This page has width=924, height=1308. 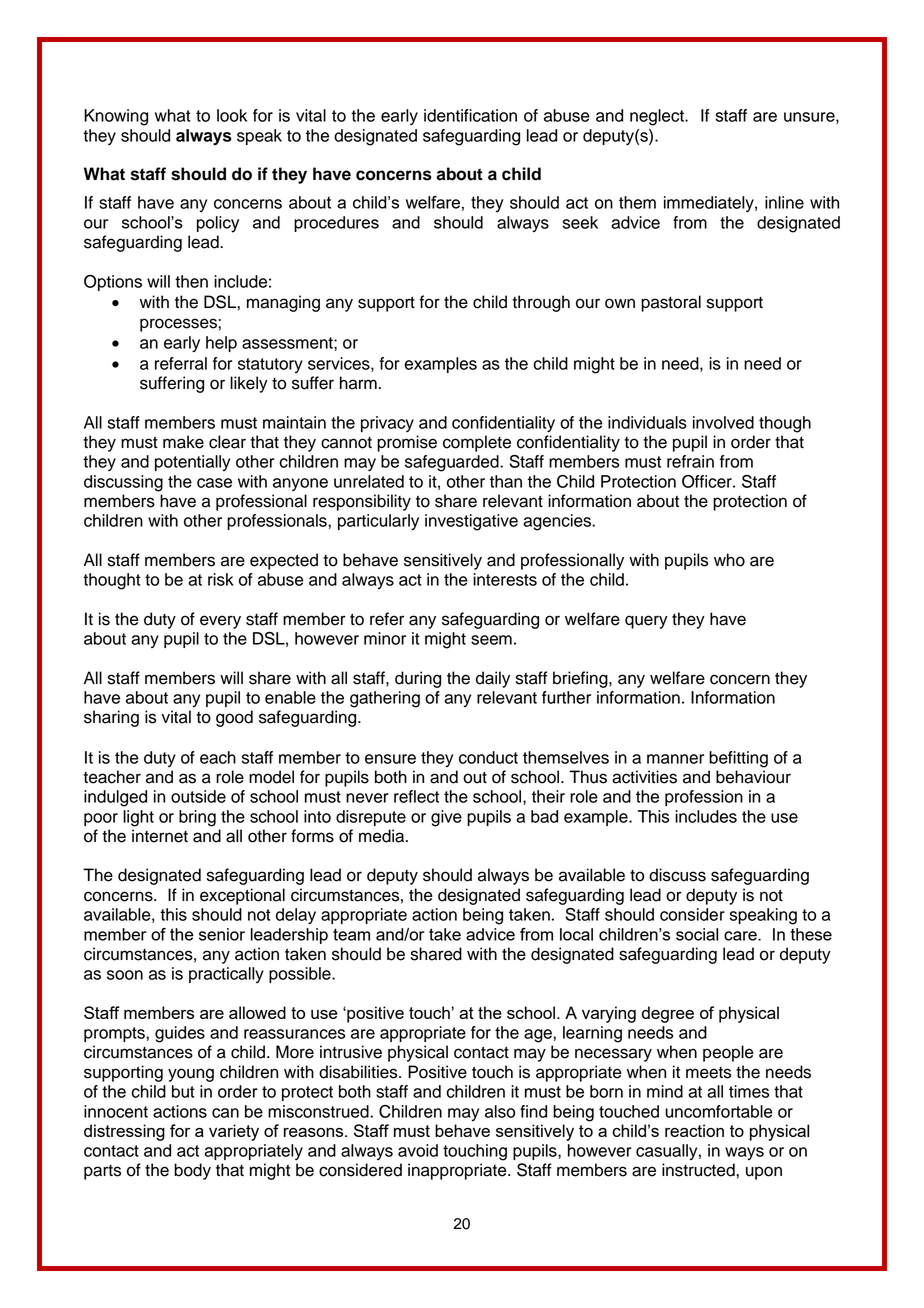 What do you see at coordinates (232, 115) in the page?
I see `look` at bounding box center [232, 115].
